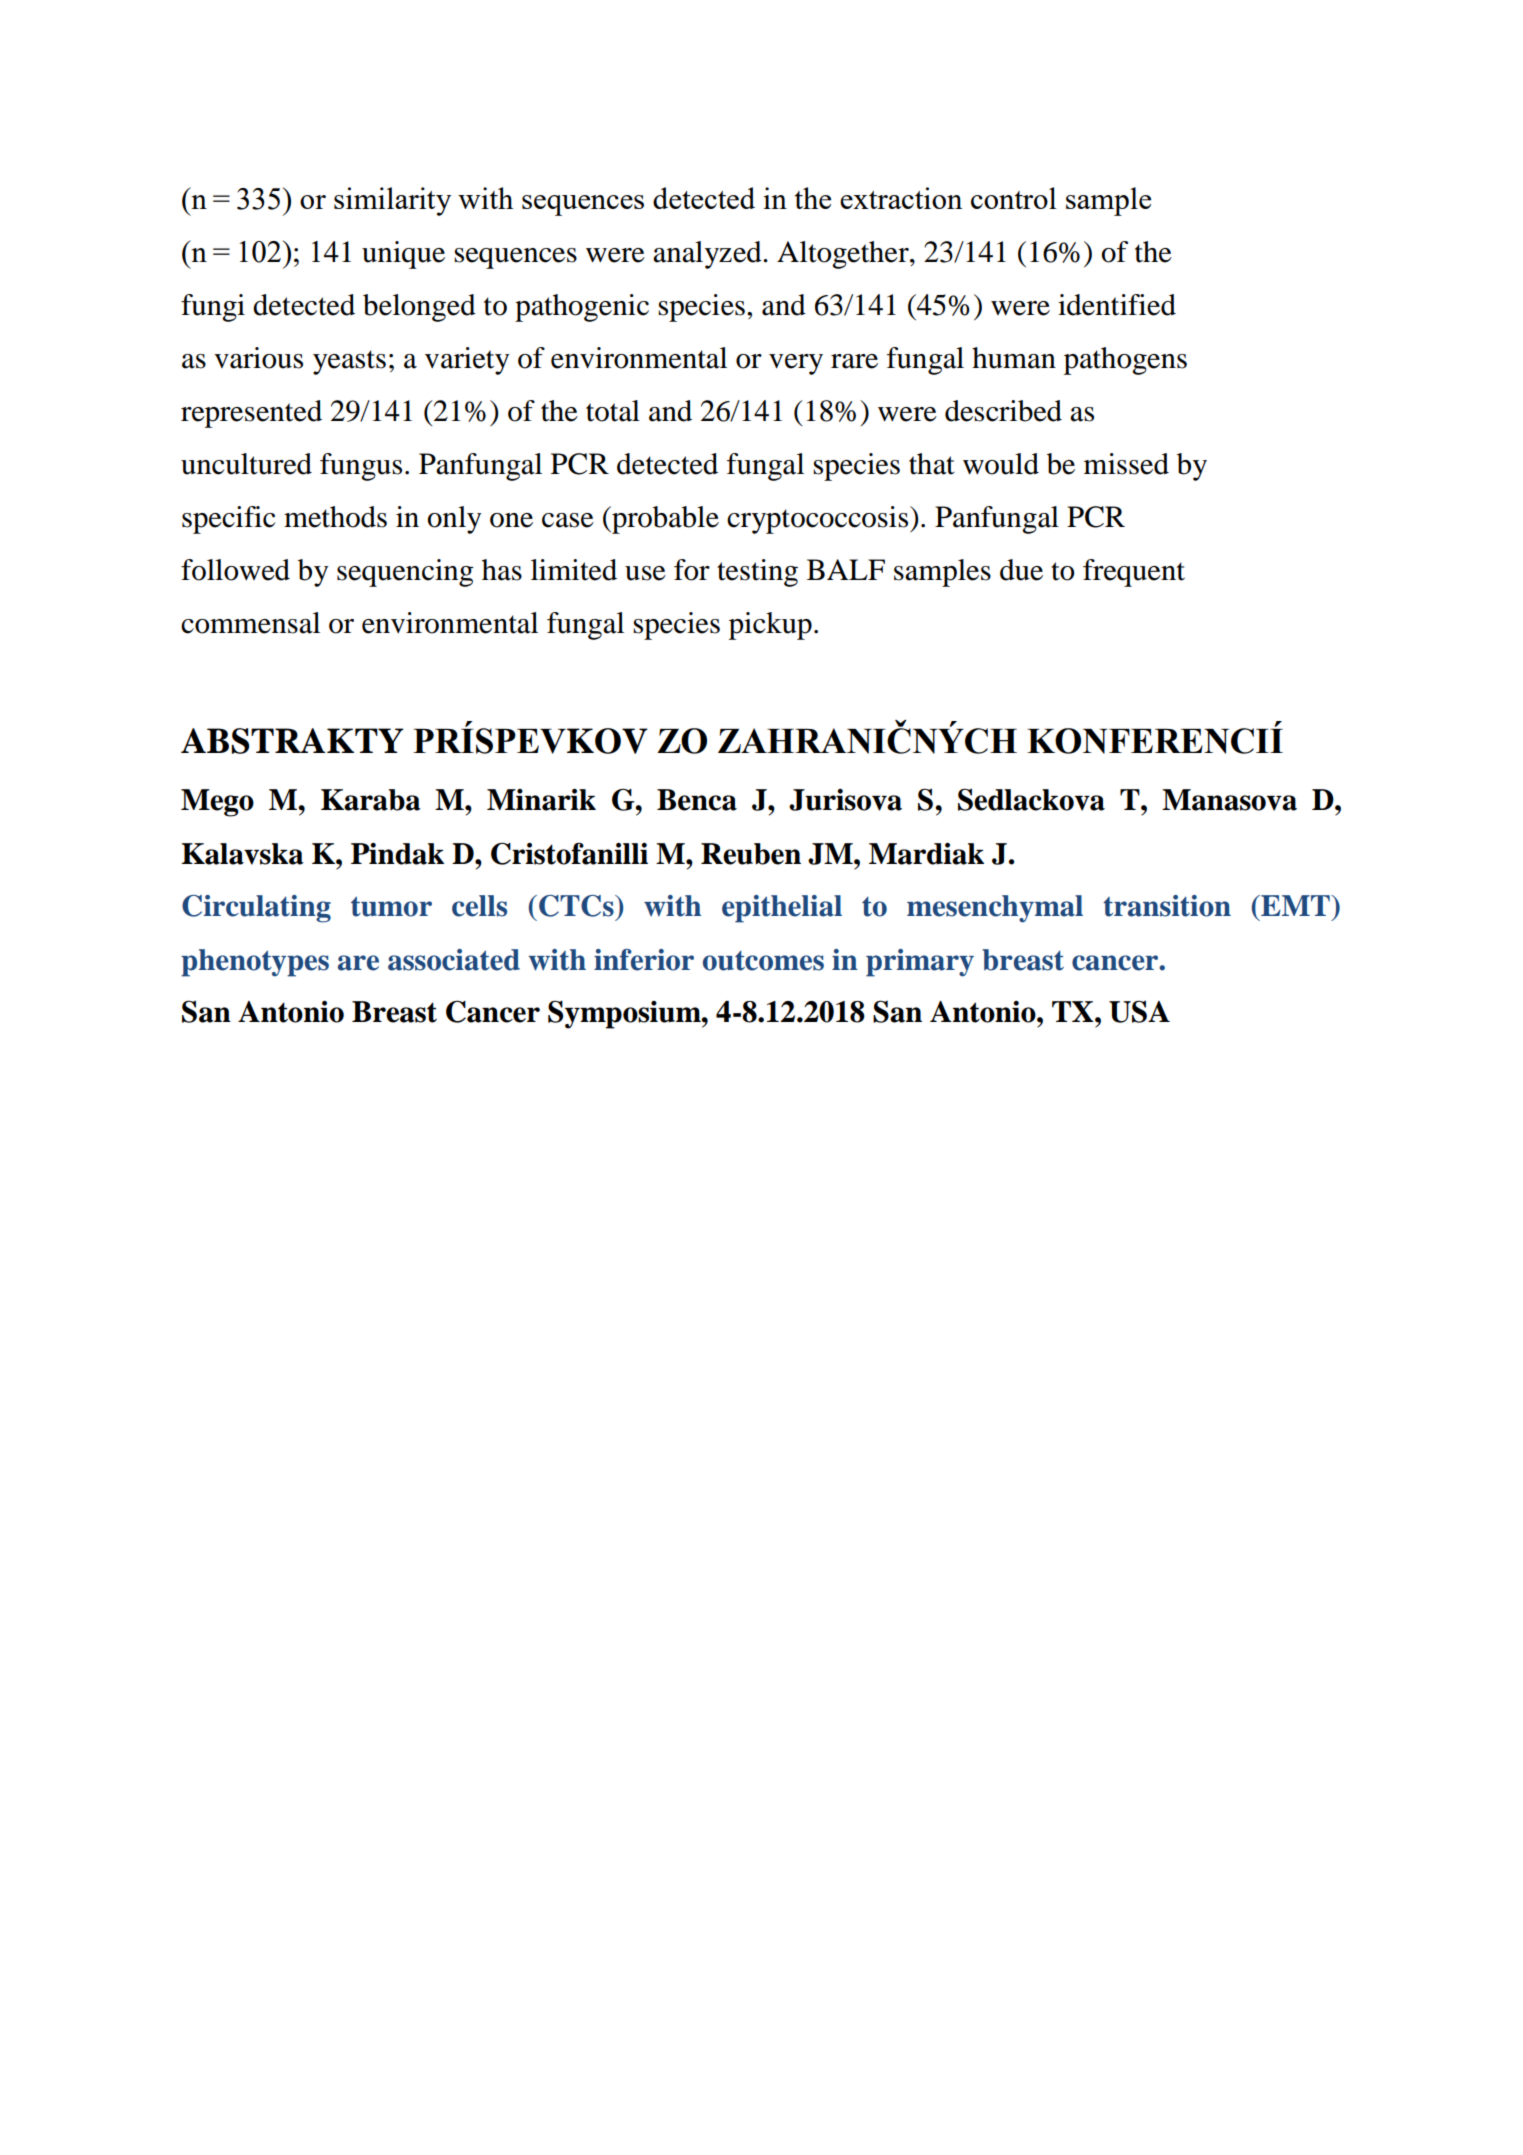  Describe the element at coordinates (392, 201) in the image. I see `similarity` at that location.
